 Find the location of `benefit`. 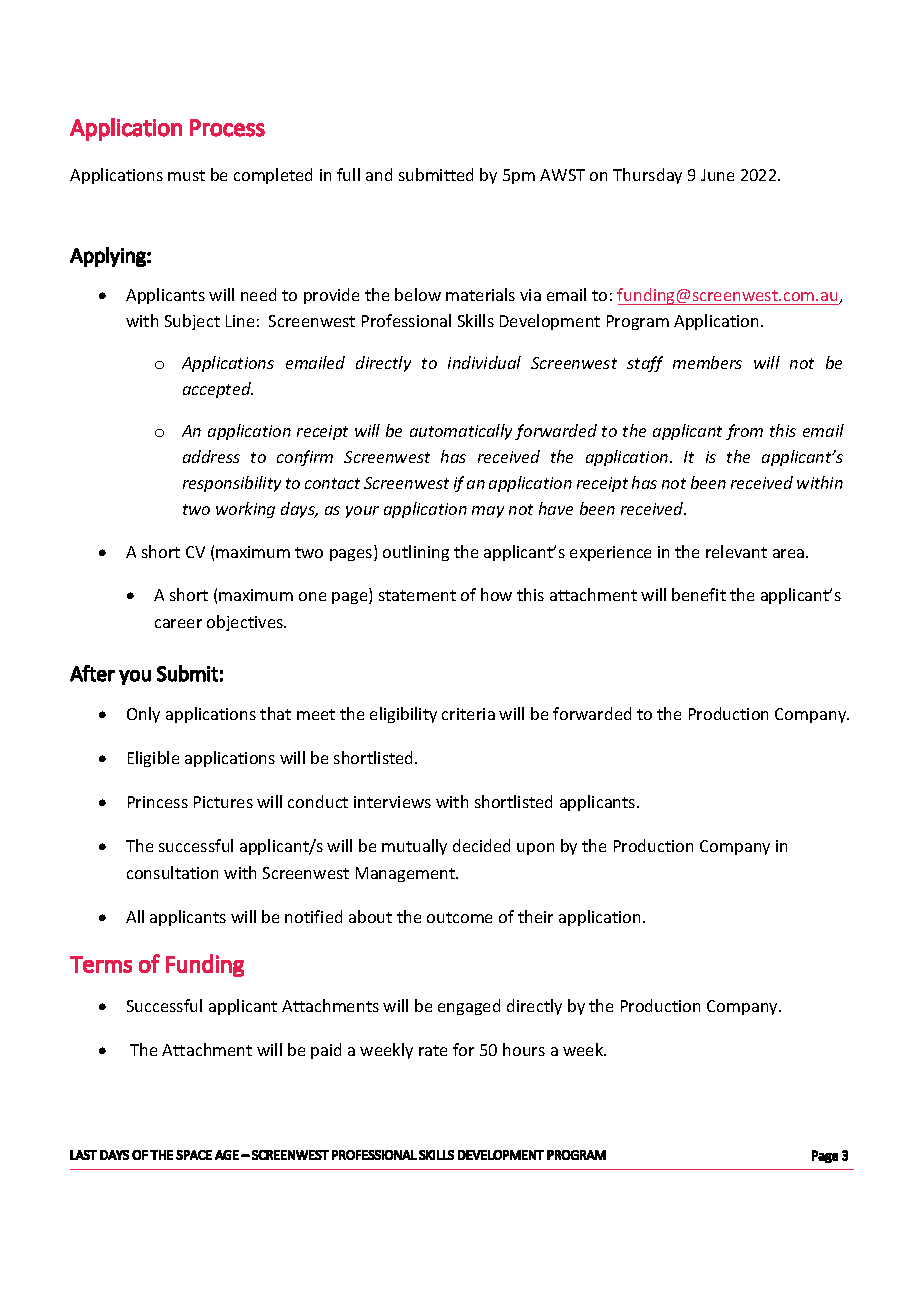

benefit is located at coordinates (699, 594).
